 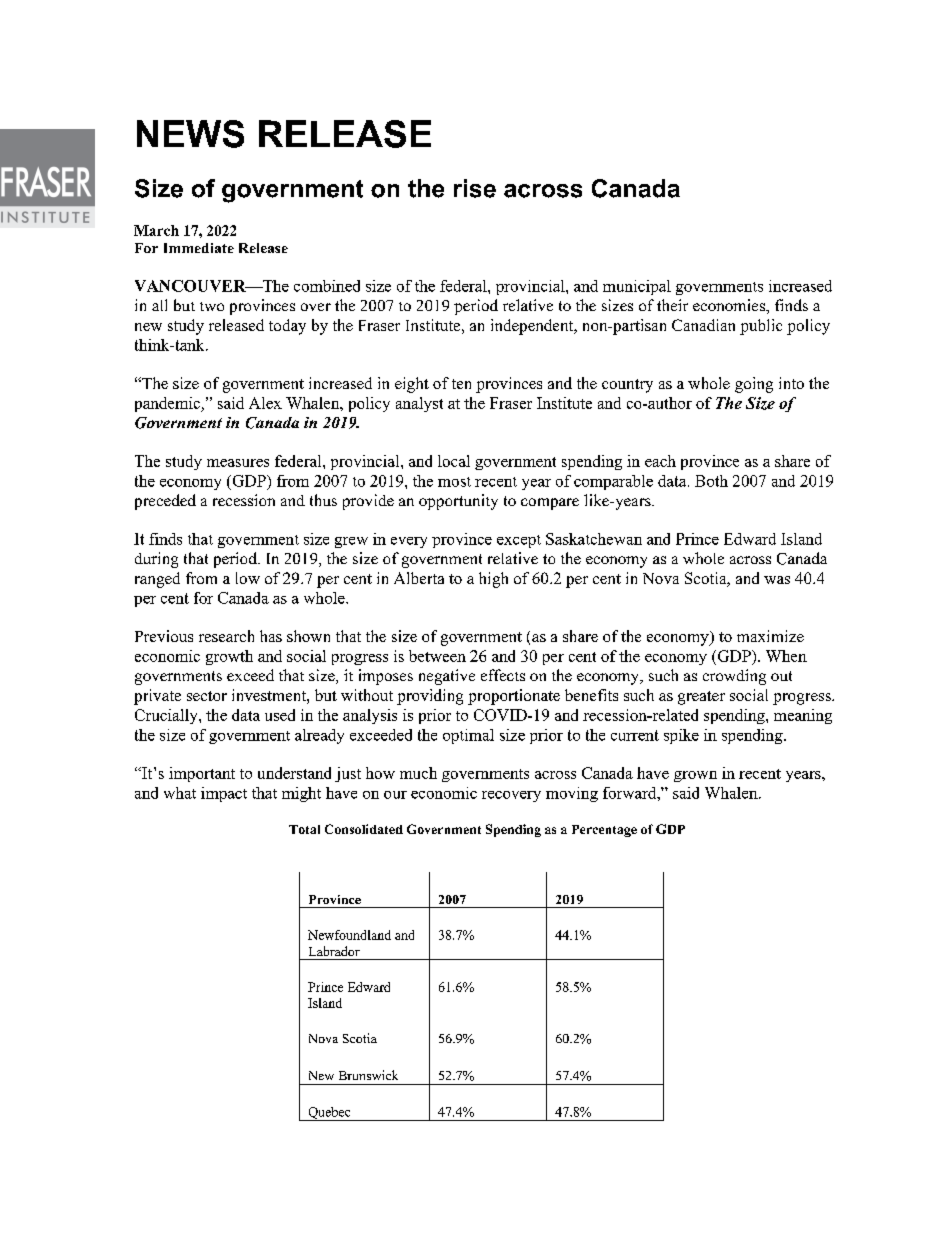 I want to click on maximize, so click(x=770, y=636).
